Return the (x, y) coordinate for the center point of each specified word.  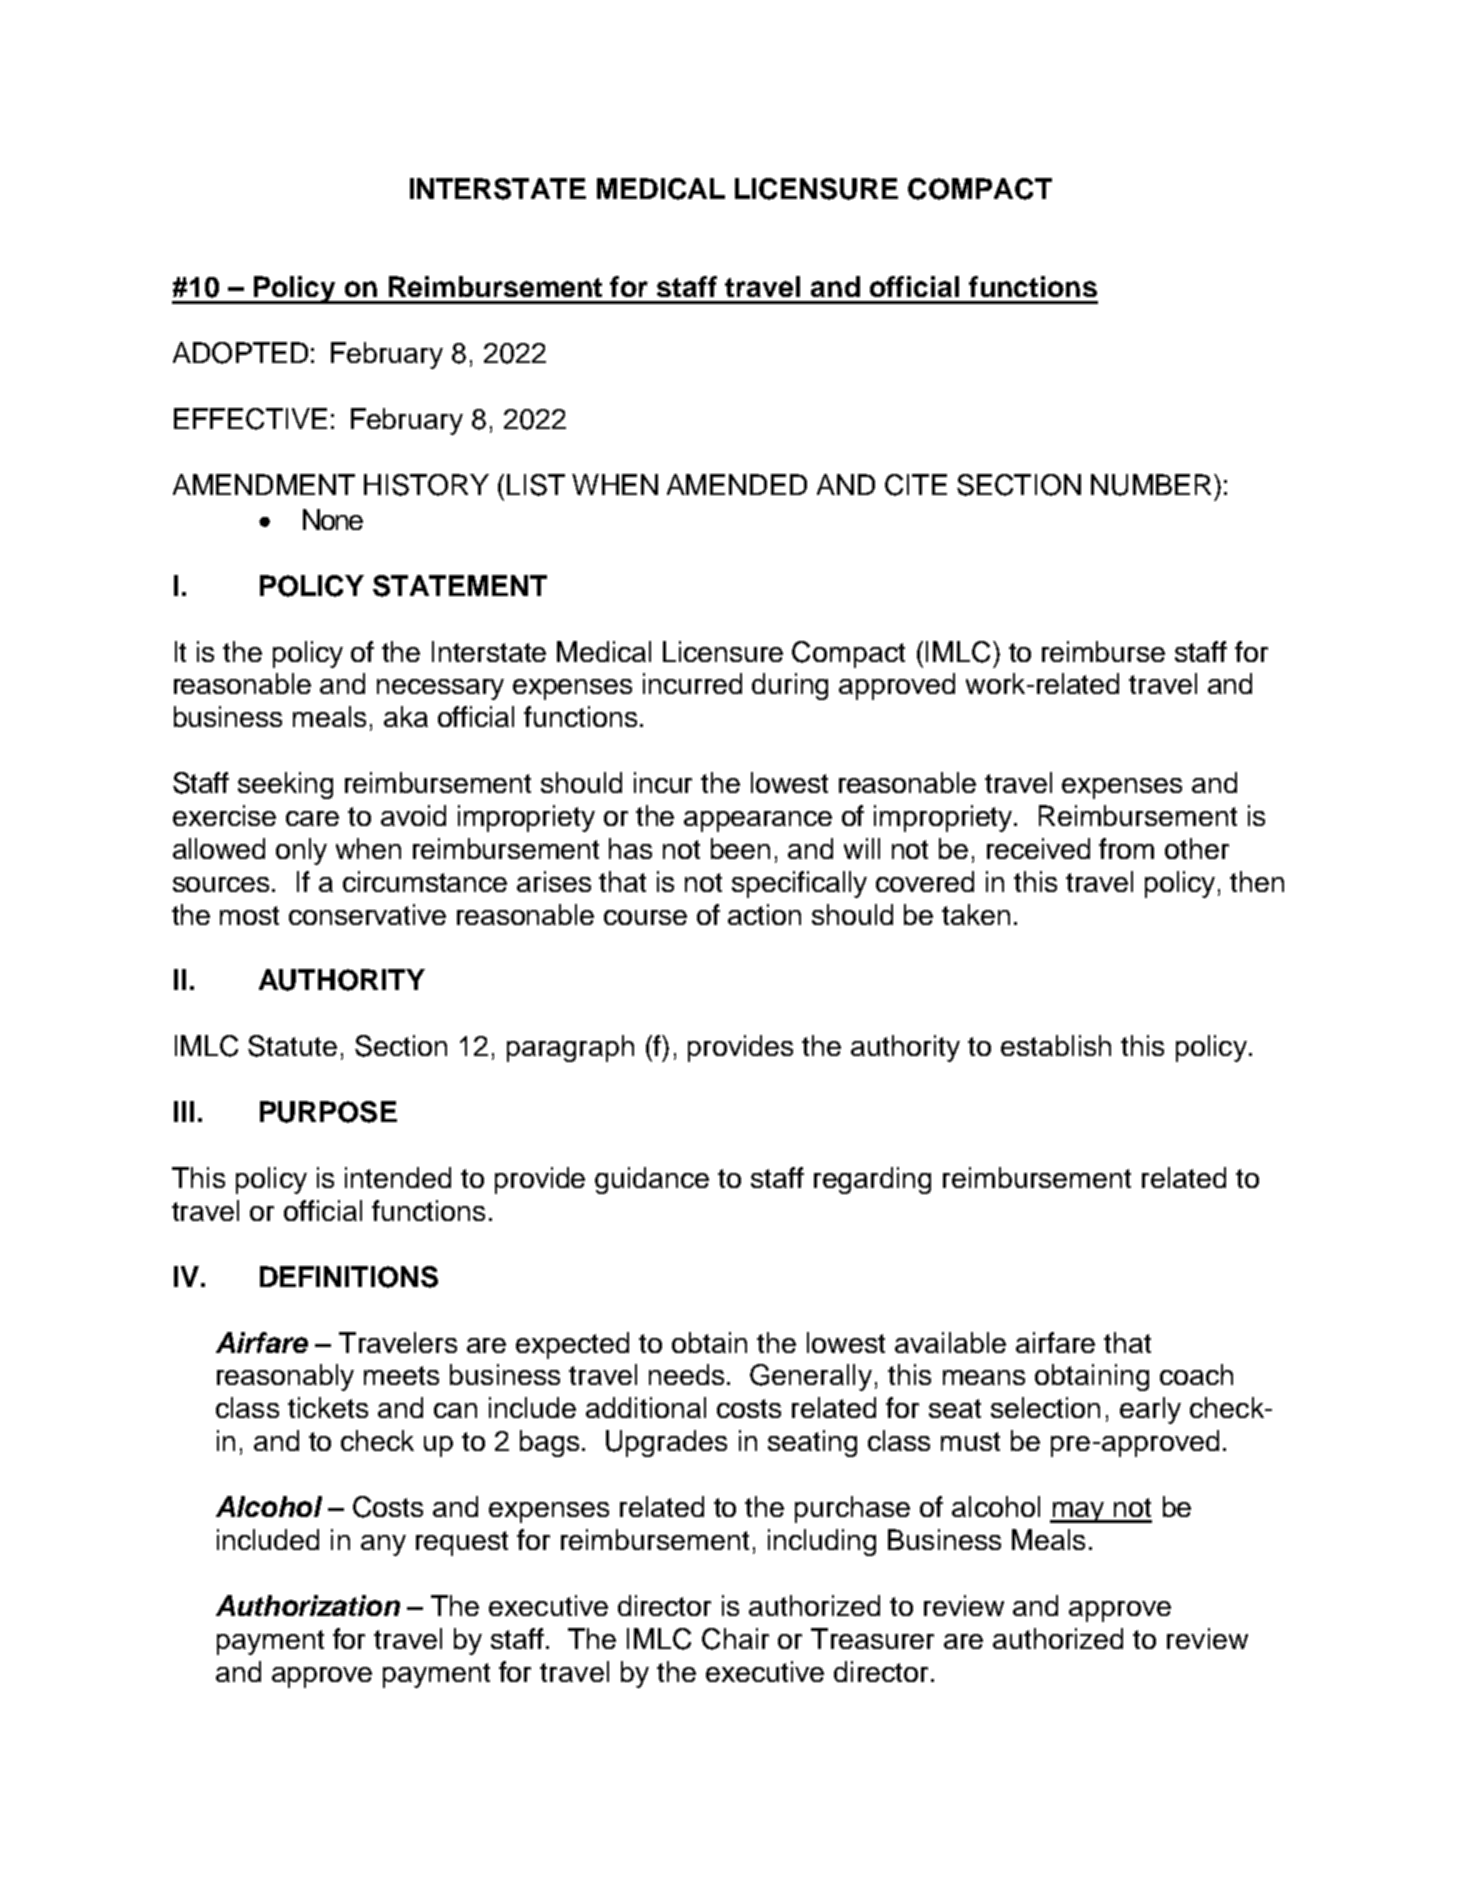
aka (406, 716)
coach (1196, 1374)
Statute (292, 1046)
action (764, 914)
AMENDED (737, 484)
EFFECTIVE (250, 419)
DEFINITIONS (349, 1277)
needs (686, 1374)
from (1126, 848)
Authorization (308, 1605)
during (790, 686)
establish (1056, 1045)
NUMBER (1151, 485)
